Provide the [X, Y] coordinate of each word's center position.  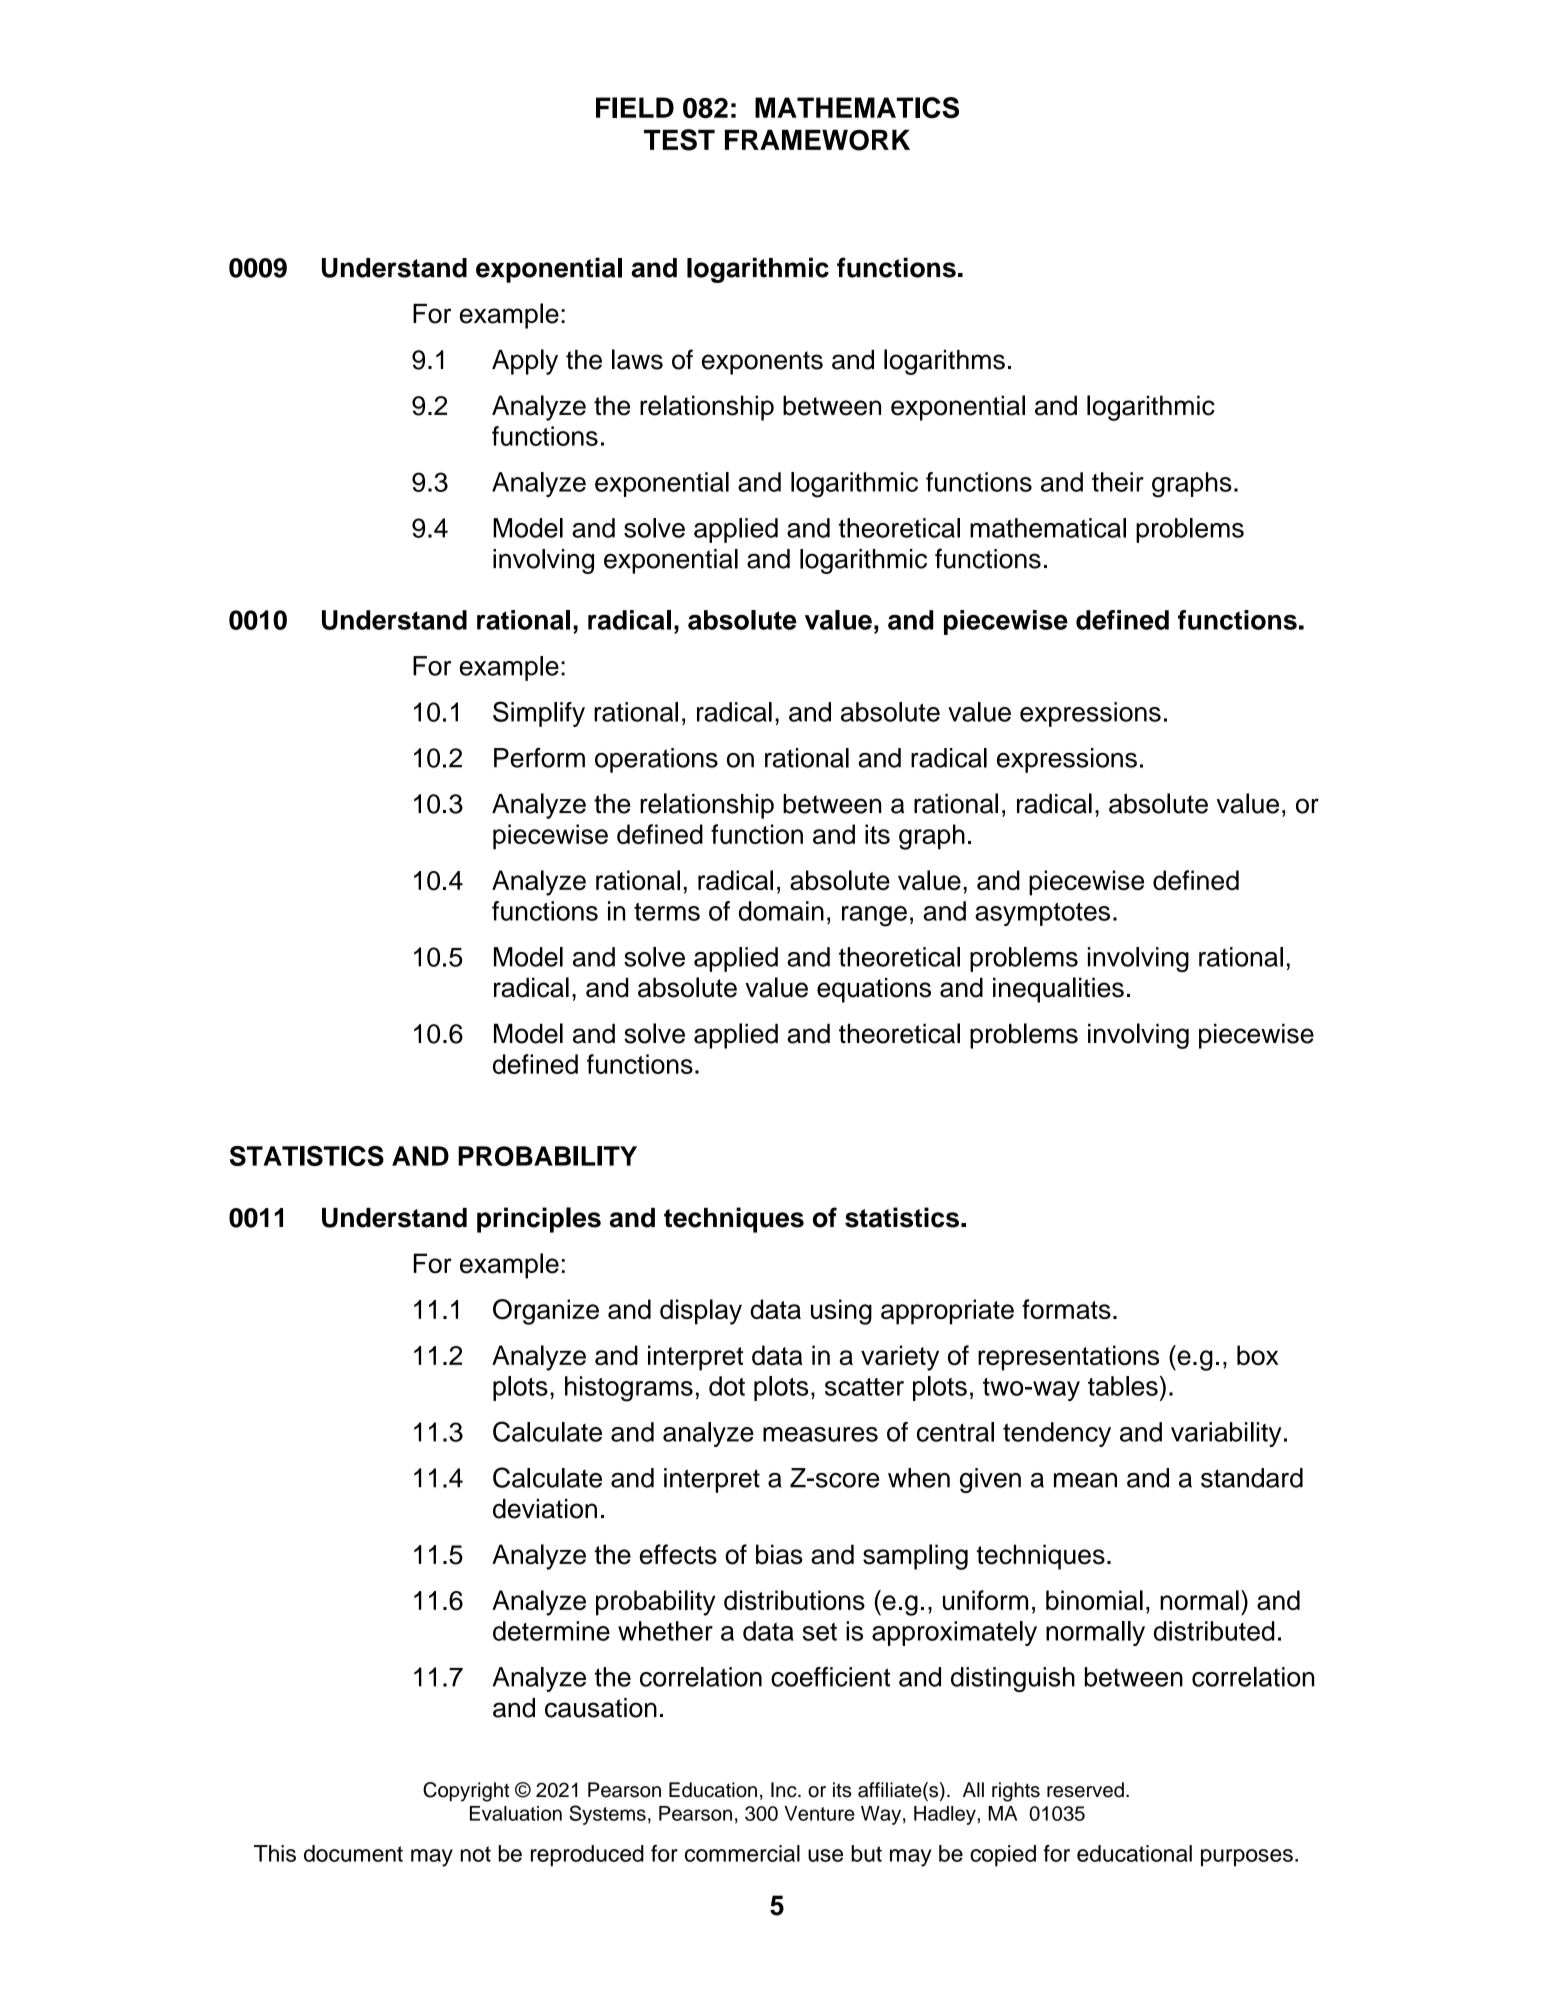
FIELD [635, 107]
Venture [819, 1813]
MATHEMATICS [857, 108]
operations [656, 760]
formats [1066, 1309]
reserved [1085, 1790]
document [353, 1853]
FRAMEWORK [817, 140]
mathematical [1048, 528]
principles [539, 1220]
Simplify [539, 714]
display [701, 1312]
